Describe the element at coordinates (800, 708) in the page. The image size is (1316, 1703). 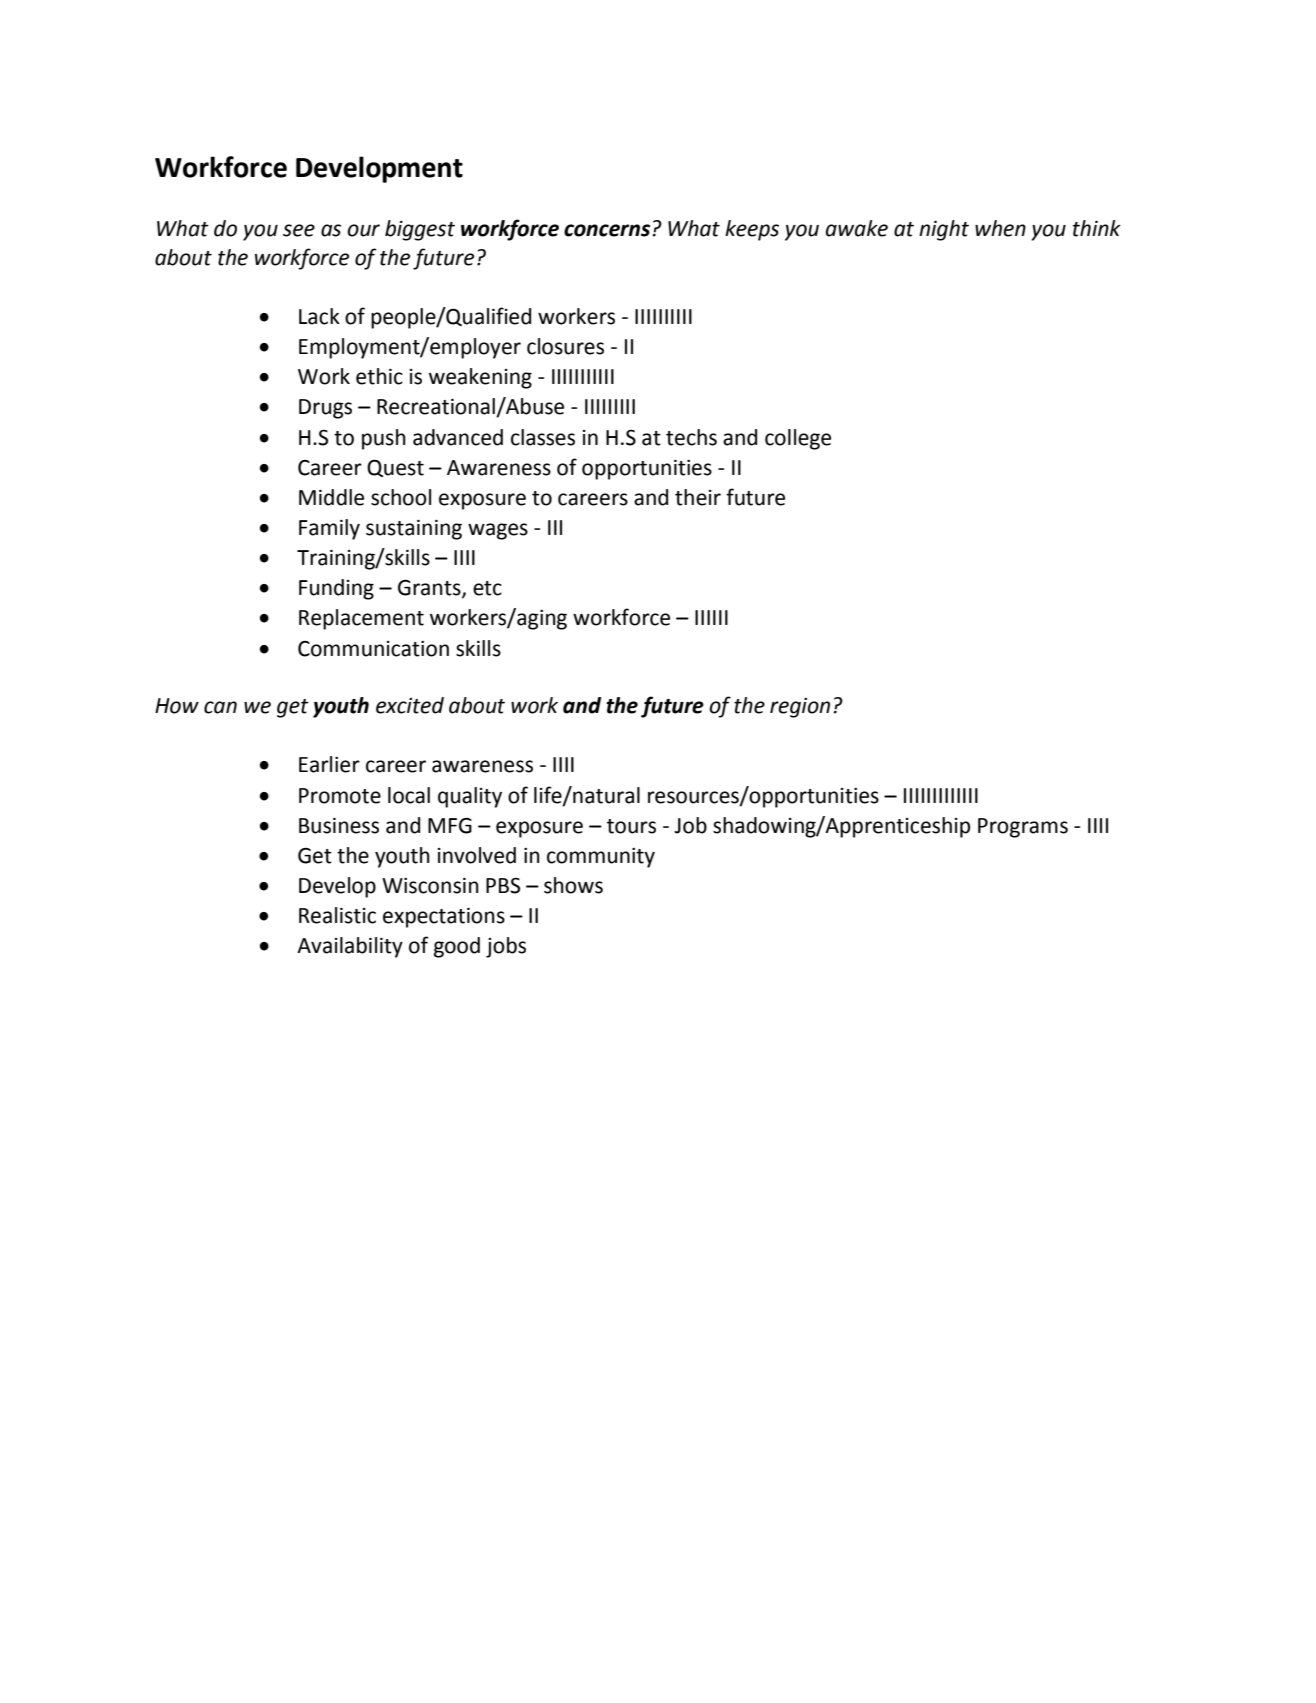
I see `region` at that location.
